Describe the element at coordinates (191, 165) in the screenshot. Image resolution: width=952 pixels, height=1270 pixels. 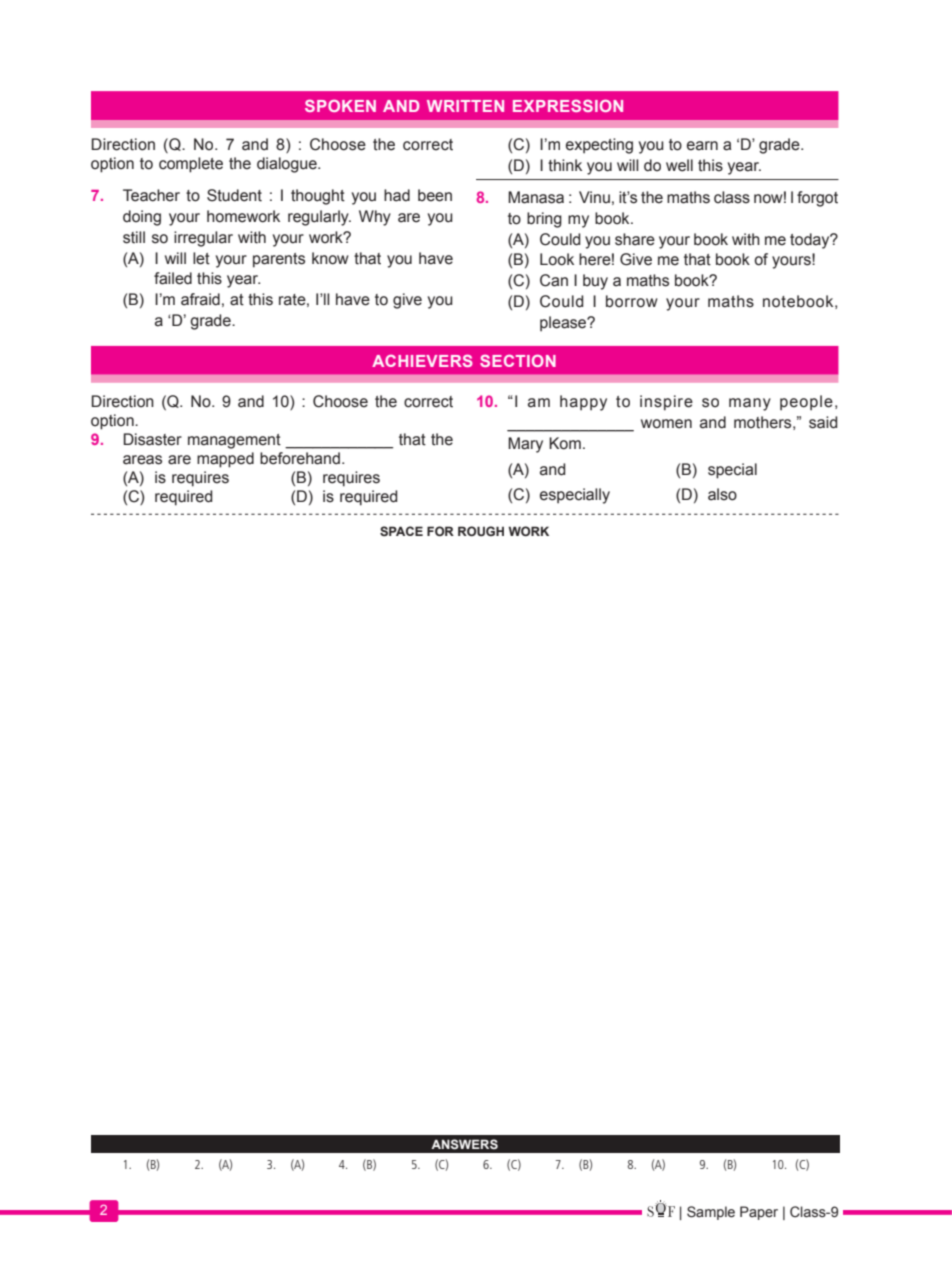
I see `complete` at that location.
